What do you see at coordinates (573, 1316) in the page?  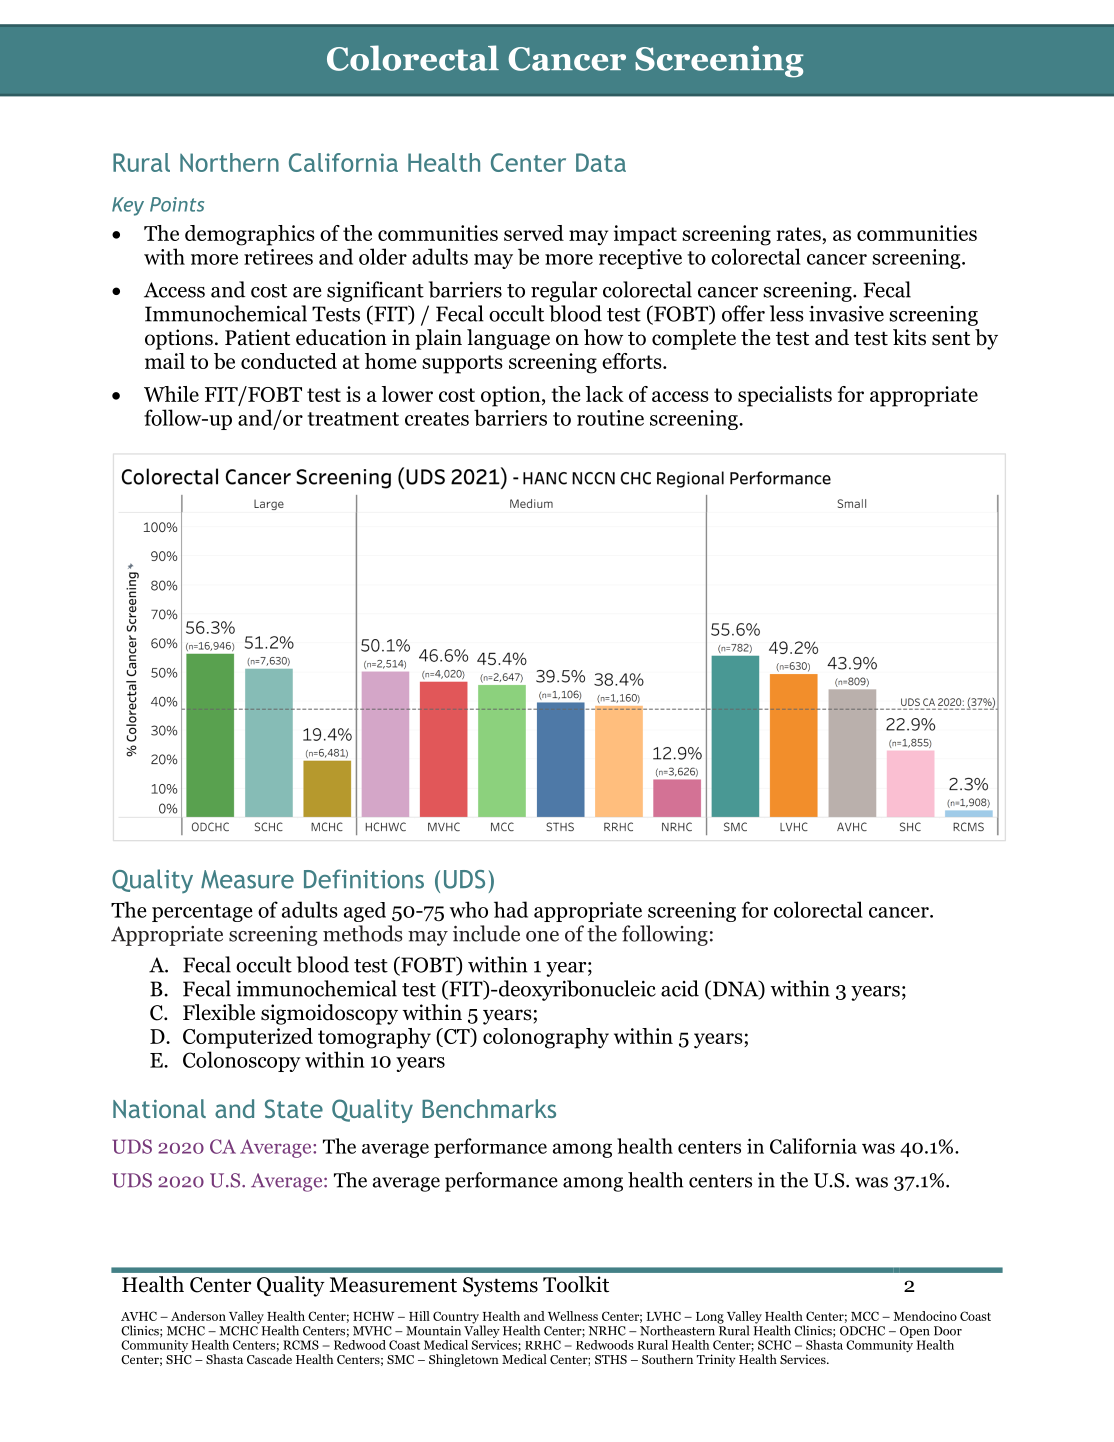 I see `Wellness` at bounding box center [573, 1316].
